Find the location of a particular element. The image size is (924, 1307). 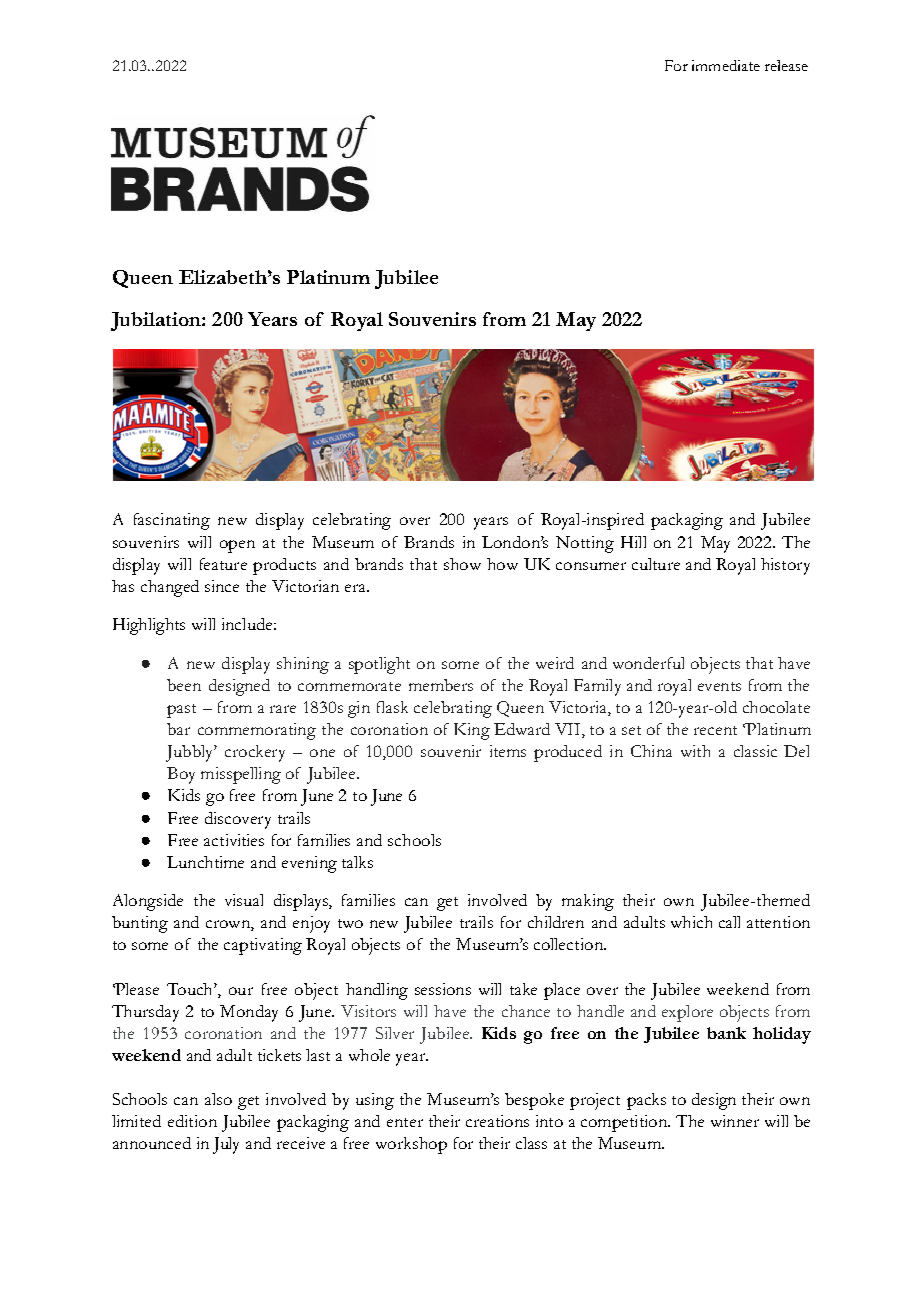

since is located at coordinates (222, 586).
